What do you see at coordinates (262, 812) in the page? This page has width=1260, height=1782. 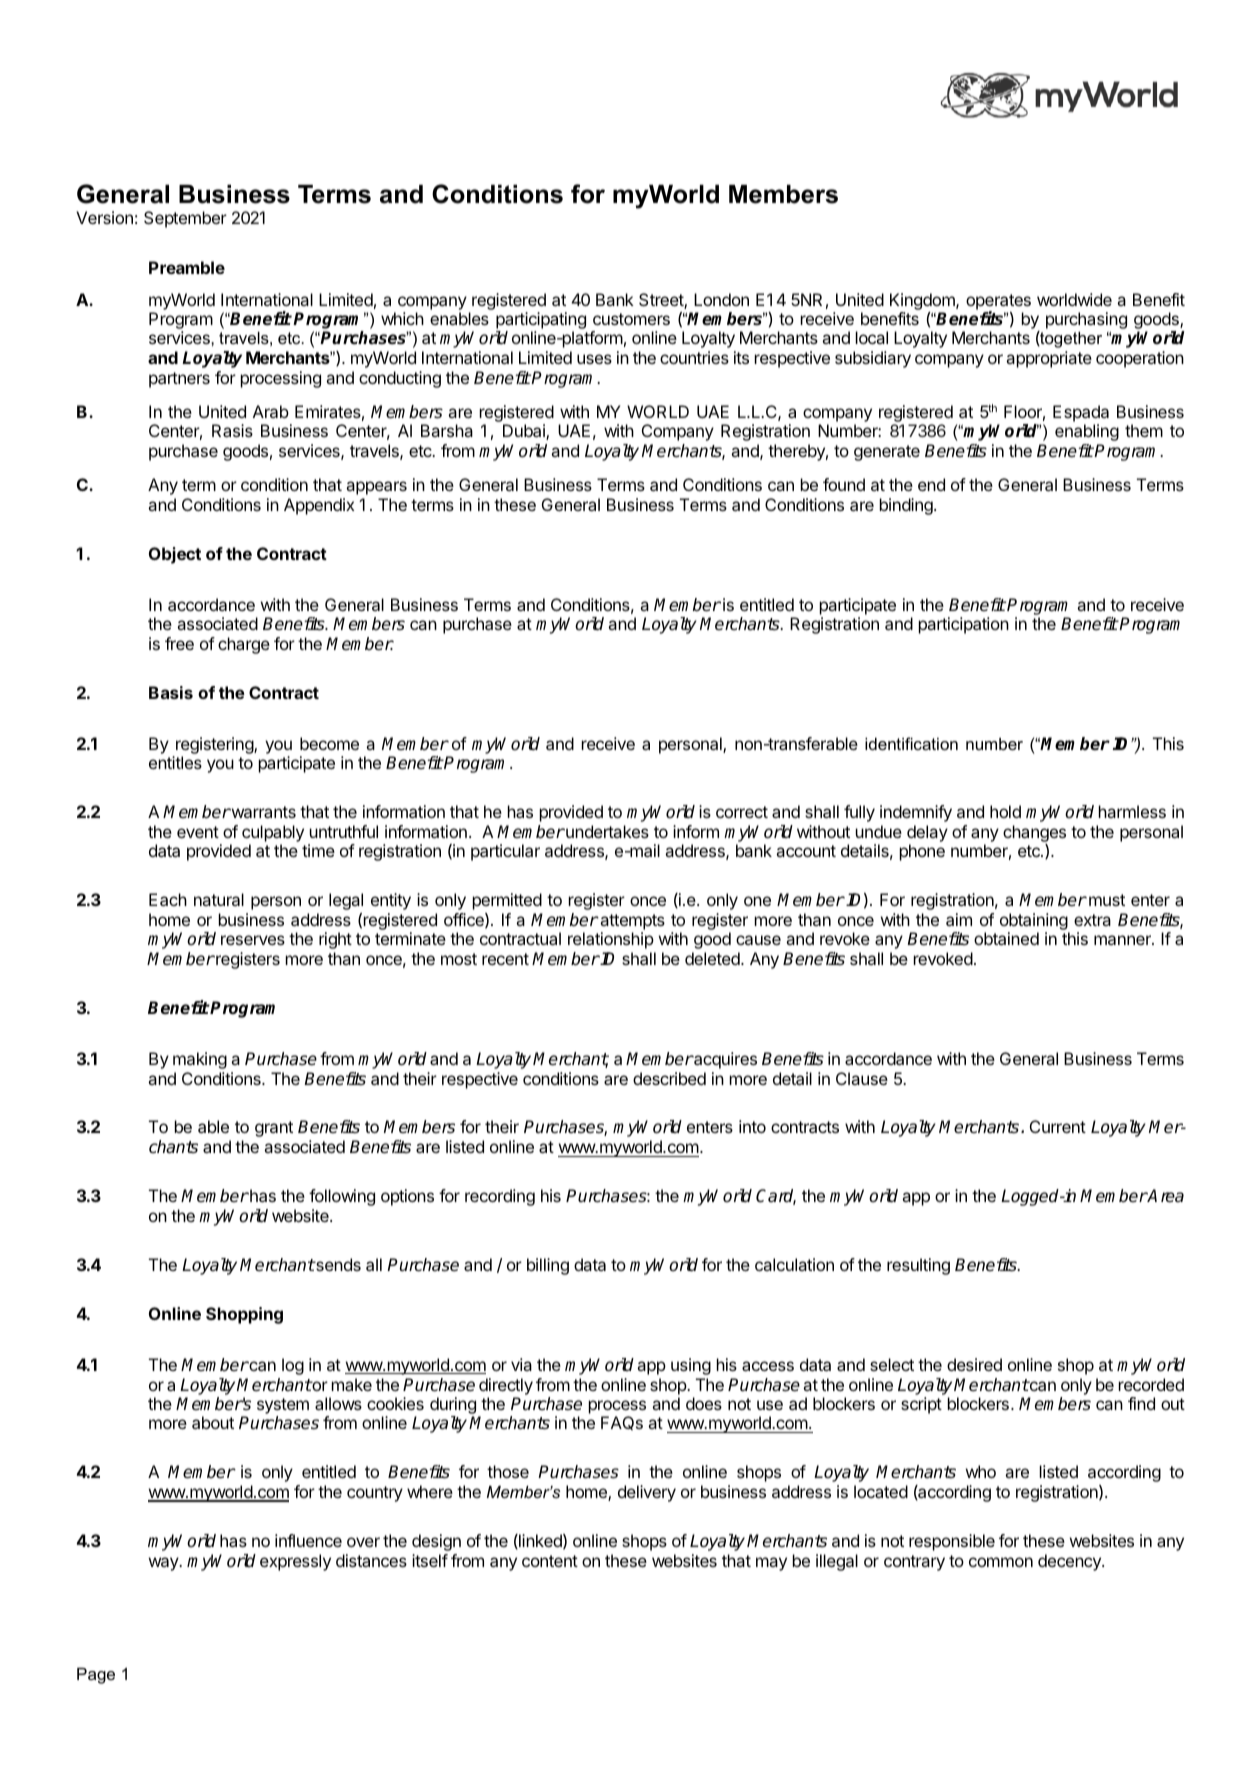 I see `warrants` at bounding box center [262, 812].
